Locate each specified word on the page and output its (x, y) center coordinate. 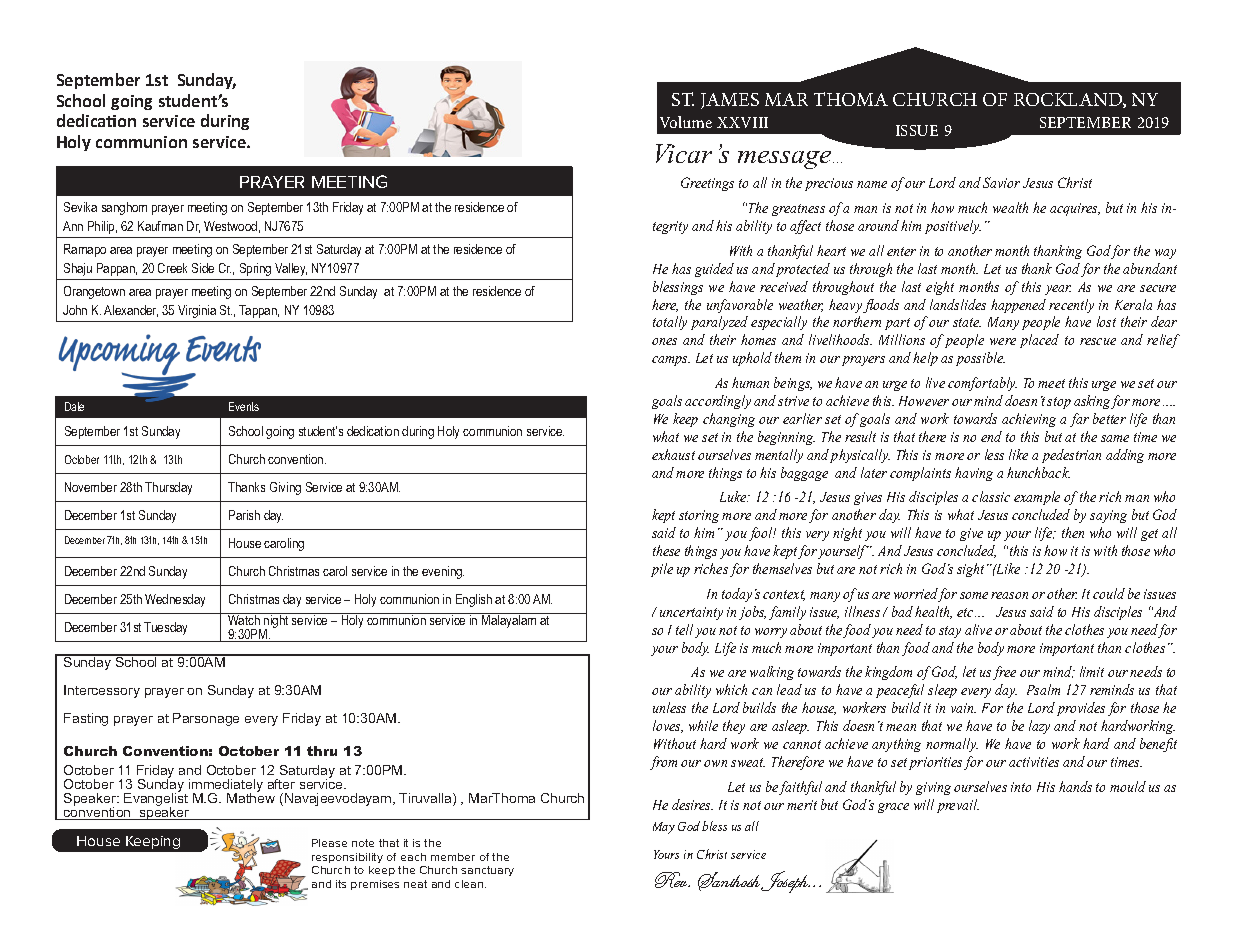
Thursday (168, 488)
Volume (686, 122)
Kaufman (160, 226)
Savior (1001, 182)
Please (329, 843)
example (1037, 498)
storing (699, 516)
